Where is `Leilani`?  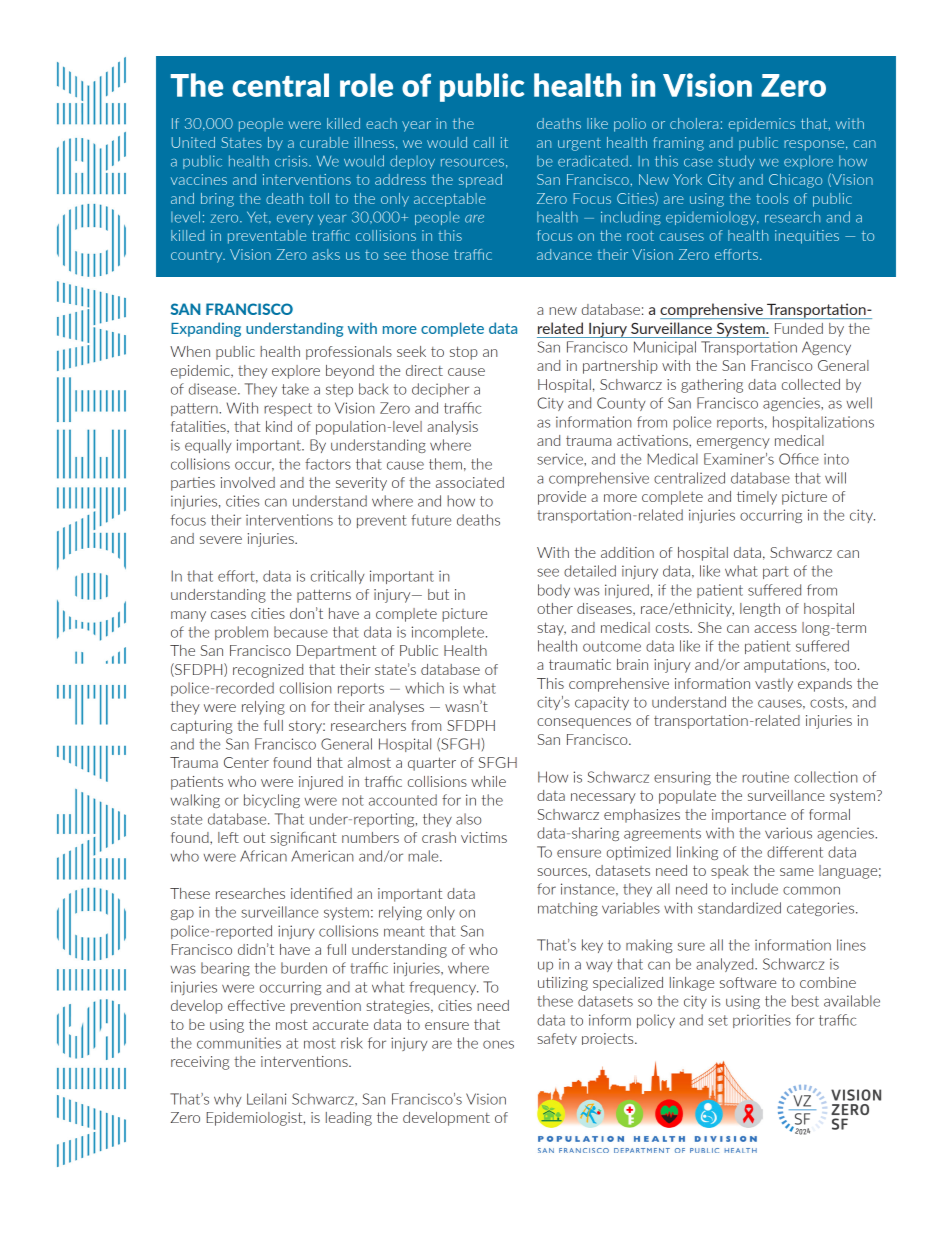
Leilani is located at coordinates (266, 1099).
